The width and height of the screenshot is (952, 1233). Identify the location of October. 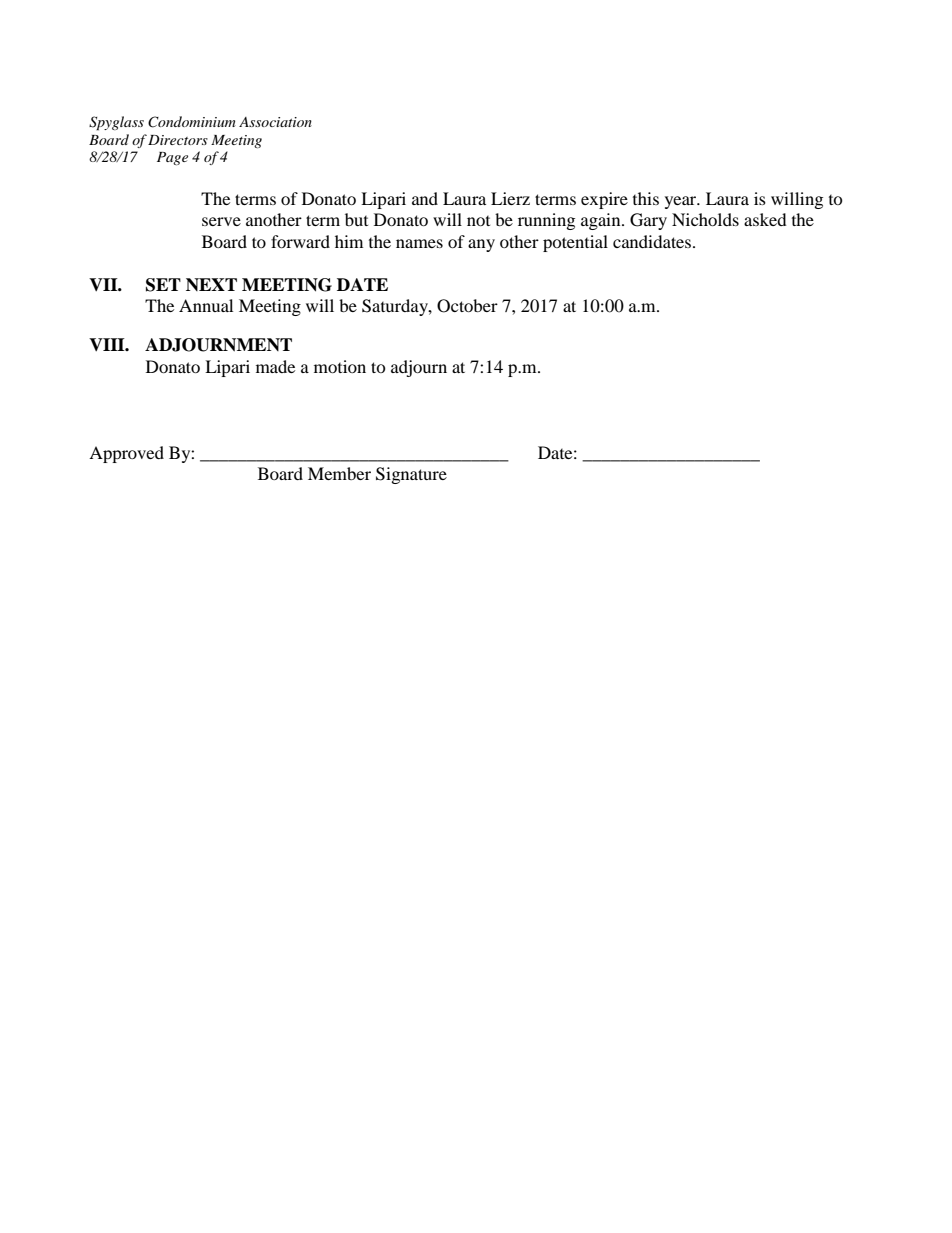
(467, 306).
